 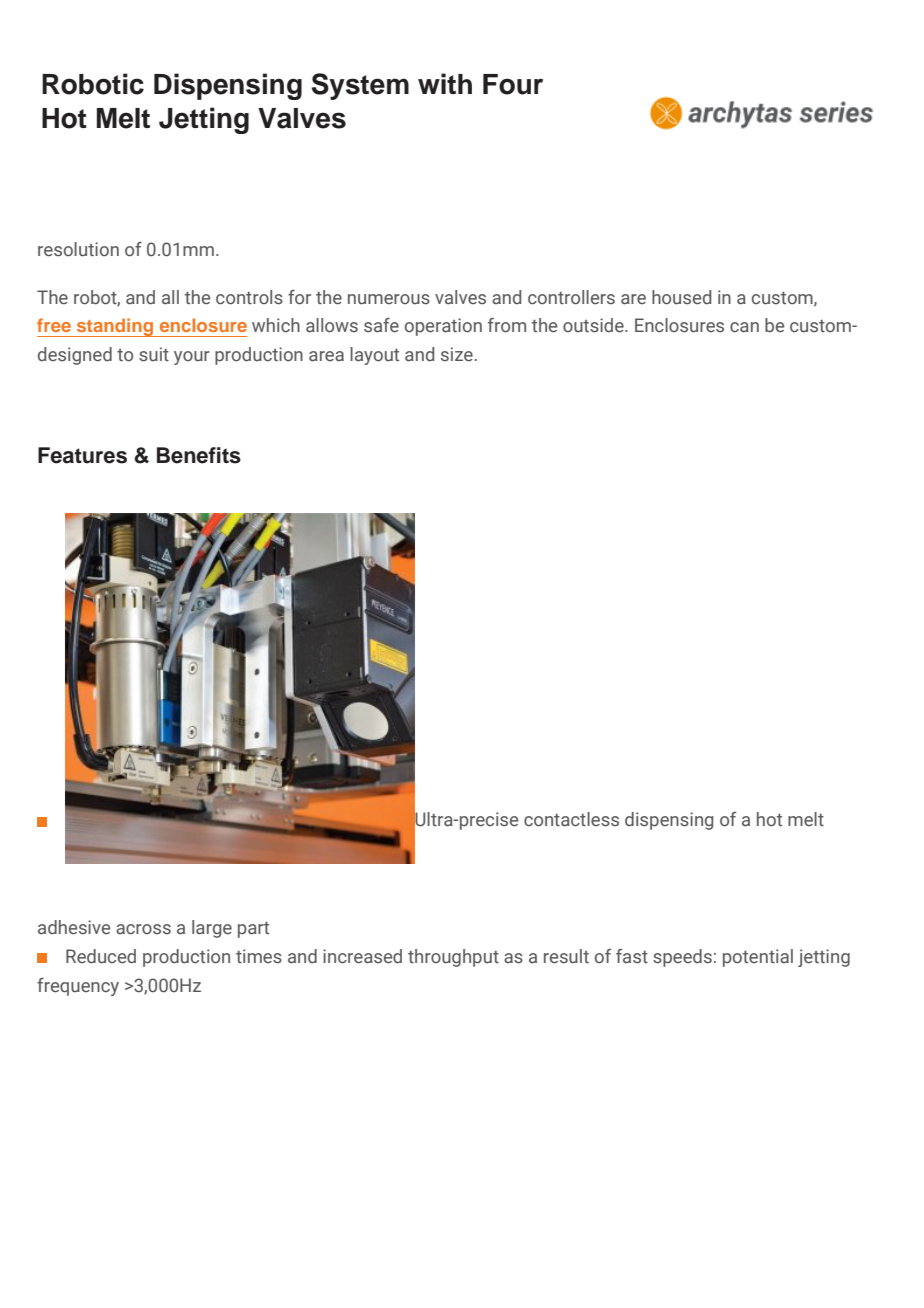 I want to click on fast, so click(x=632, y=956).
